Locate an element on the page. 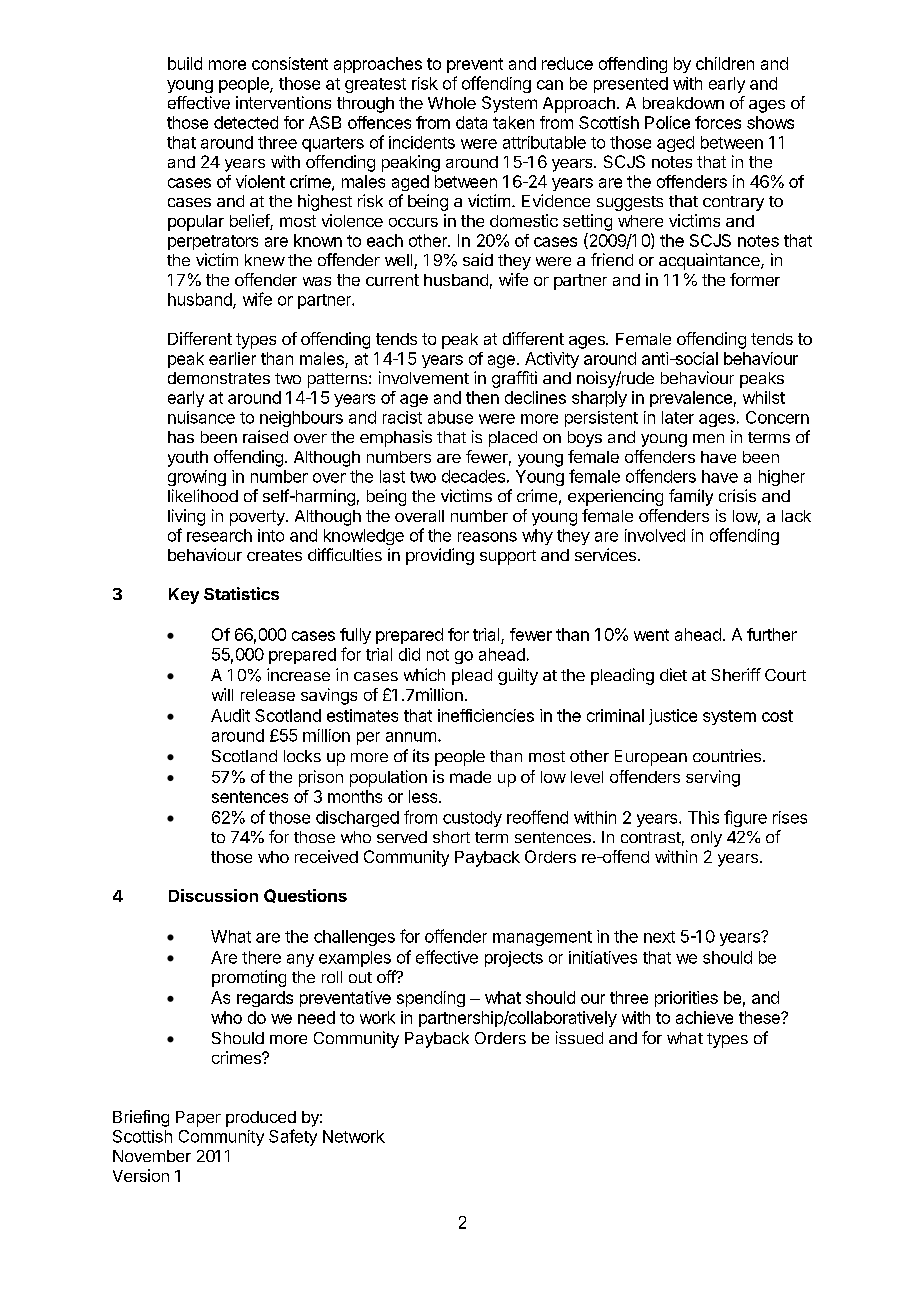  forces is located at coordinates (718, 122).
